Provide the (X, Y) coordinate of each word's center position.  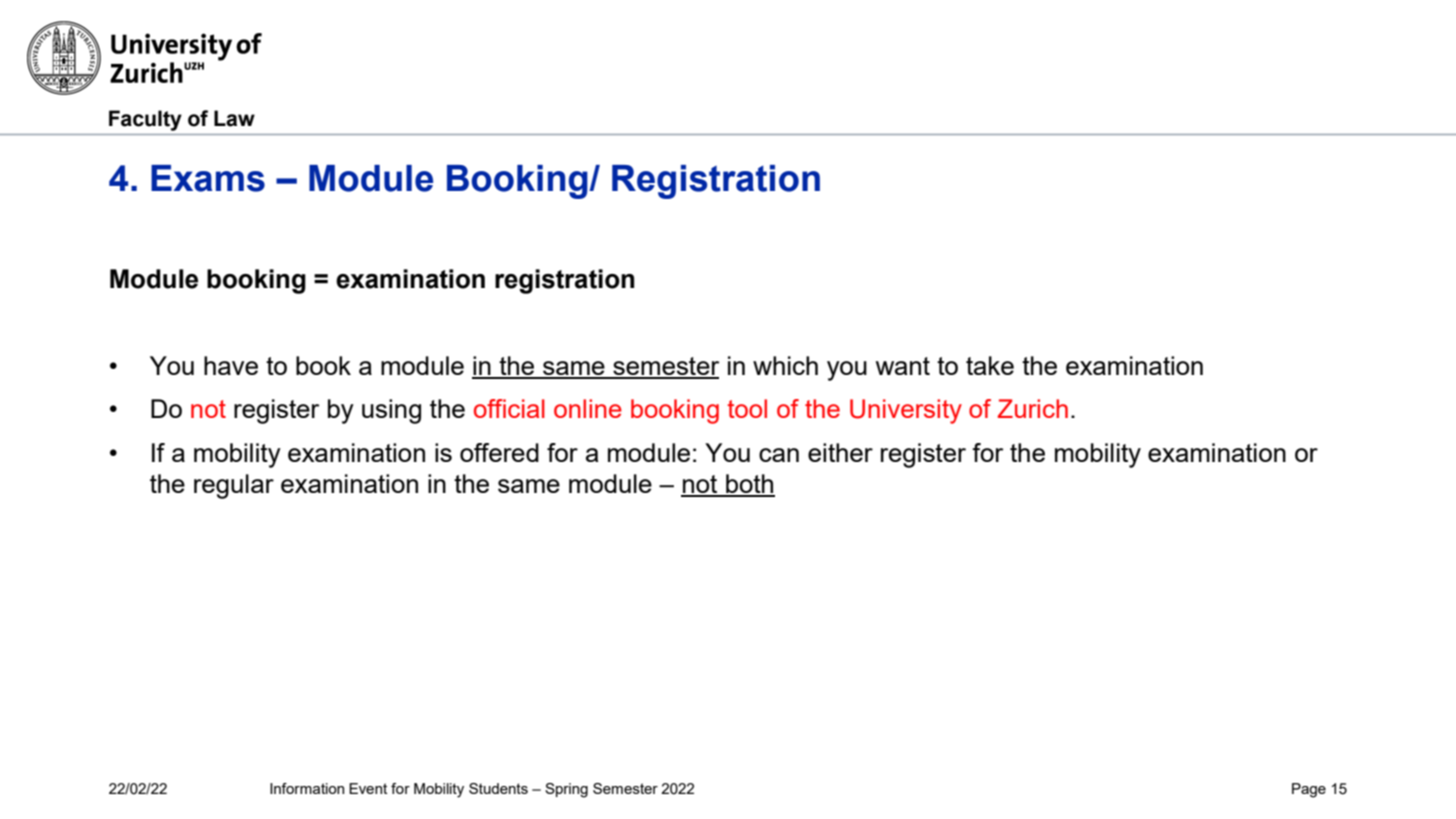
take (990, 365)
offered (499, 452)
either (840, 452)
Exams (208, 178)
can (779, 455)
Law (234, 118)
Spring (566, 790)
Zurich (1033, 408)
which (785, 365)
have (231, 365)
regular (234, 486)
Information (307, 788)
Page (1309, 790)
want (903, 366)
